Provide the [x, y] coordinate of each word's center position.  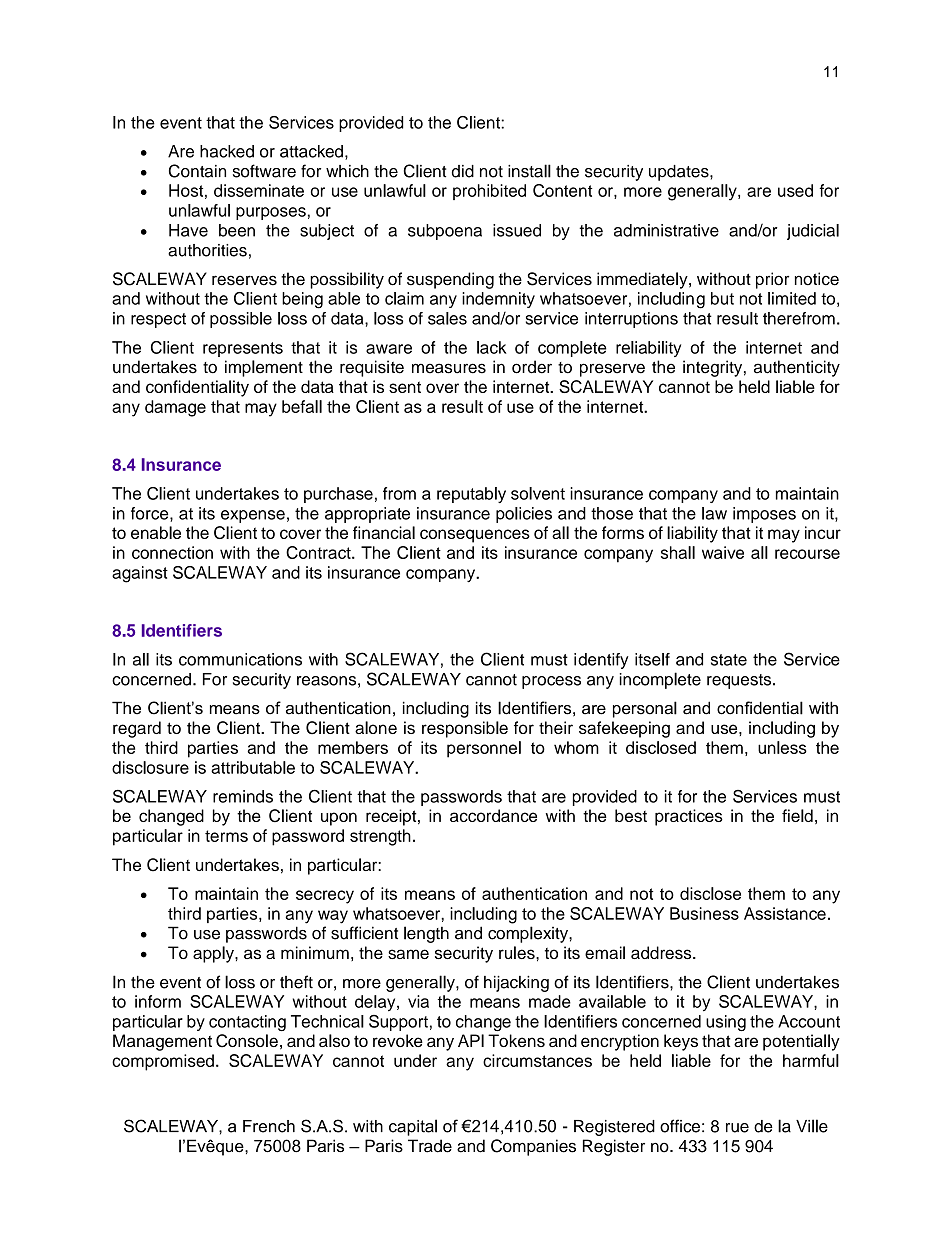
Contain [197, 171]
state [729, 660]
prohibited [489, 192]
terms [226, 836]
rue [737, 1128]
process [551, 682]
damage [175, 408]
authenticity [797, 368]
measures [449, 368]
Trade [430, 1146]
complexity [529, 934]
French [269, 1126]
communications [240, 659]
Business [704, 913]
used [795, 190]
